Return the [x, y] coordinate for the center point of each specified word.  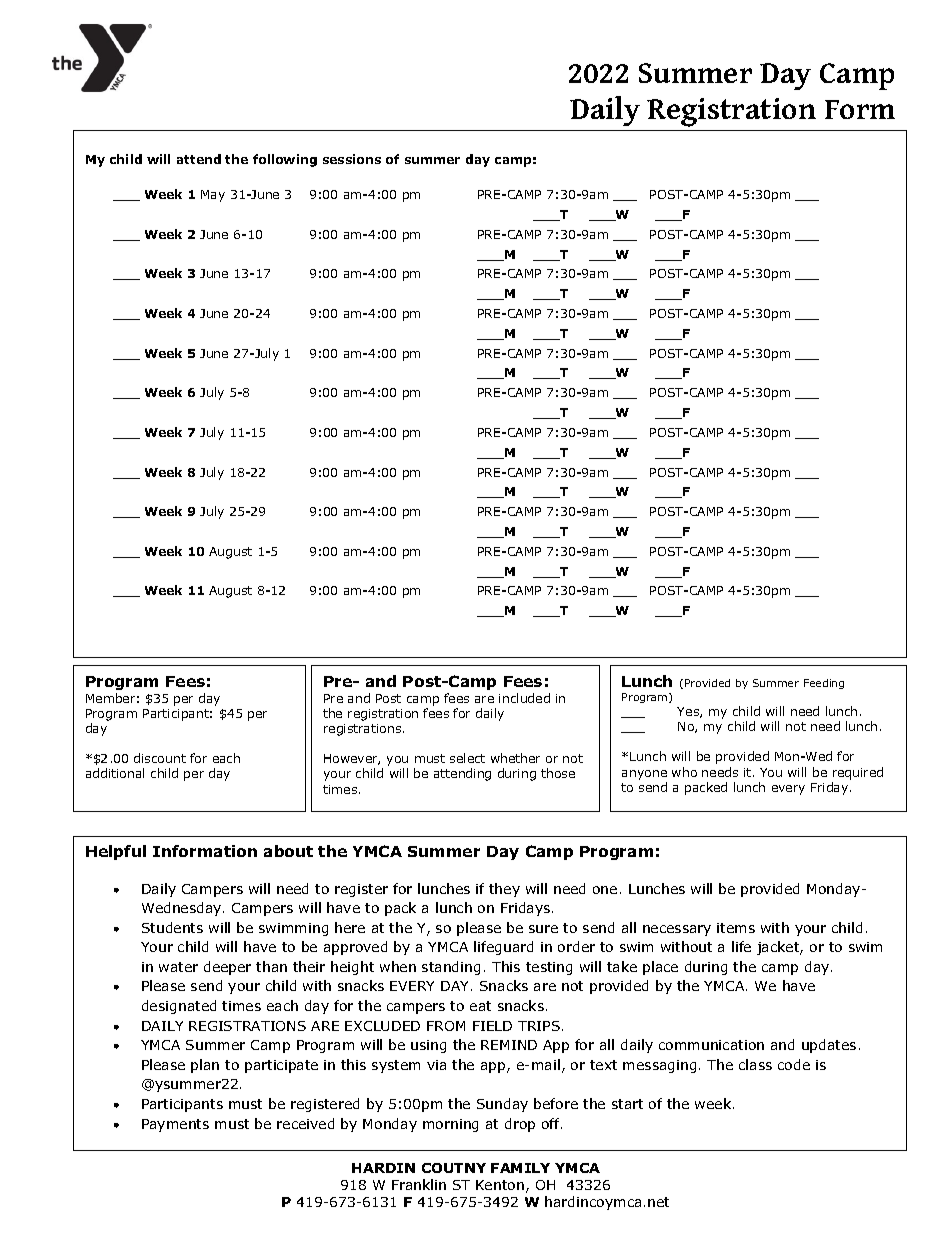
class [755, 1064]
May [213, 196]
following [285, 160]
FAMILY [520, 1168]
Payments [175, 1125]
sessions [352, 159]
